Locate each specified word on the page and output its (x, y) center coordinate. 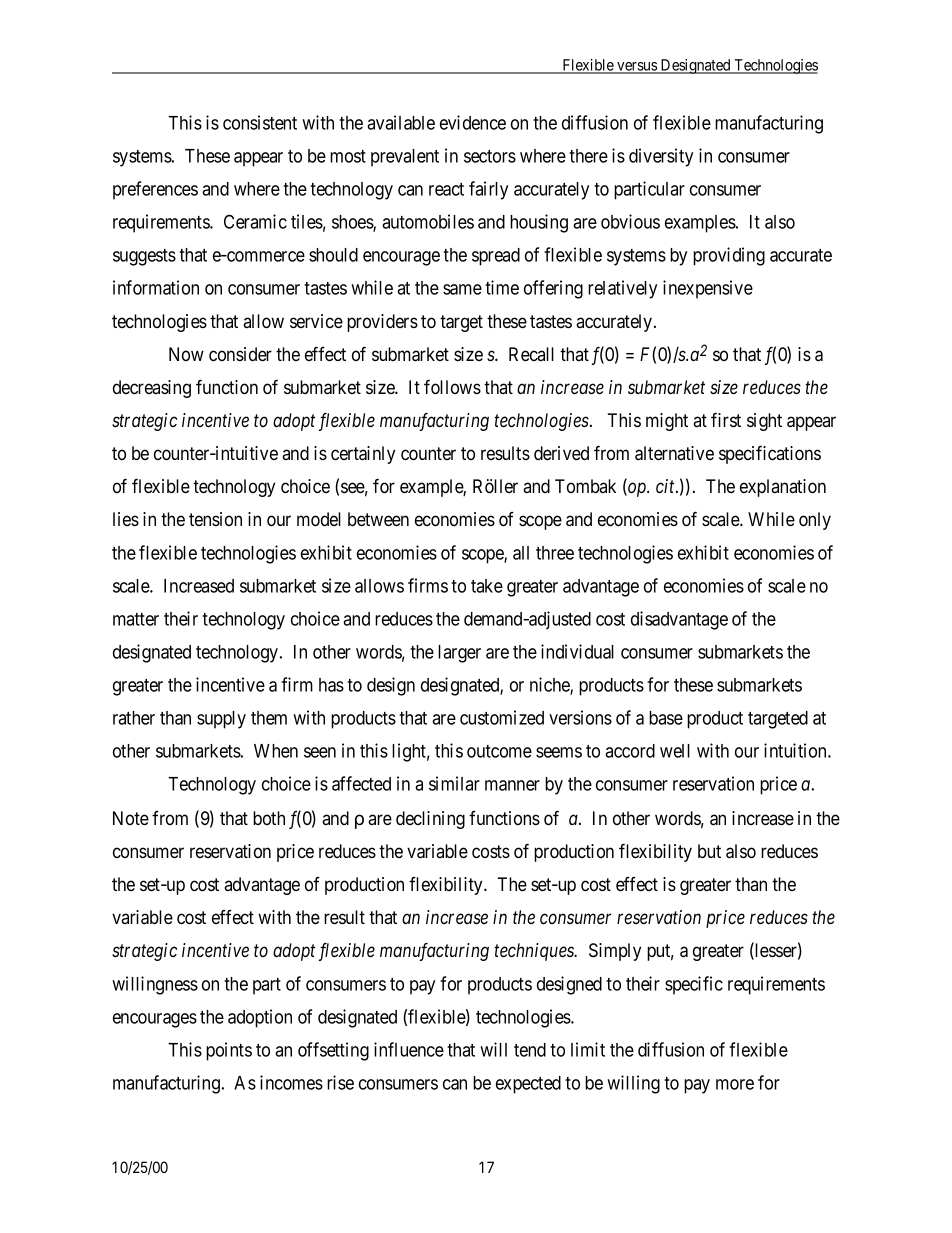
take (487, 586)
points (229, 1051)
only (815, 521)
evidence (473, 122)
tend (530, 1050)
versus (637, 67)
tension (215, 519)
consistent (260, 122)
